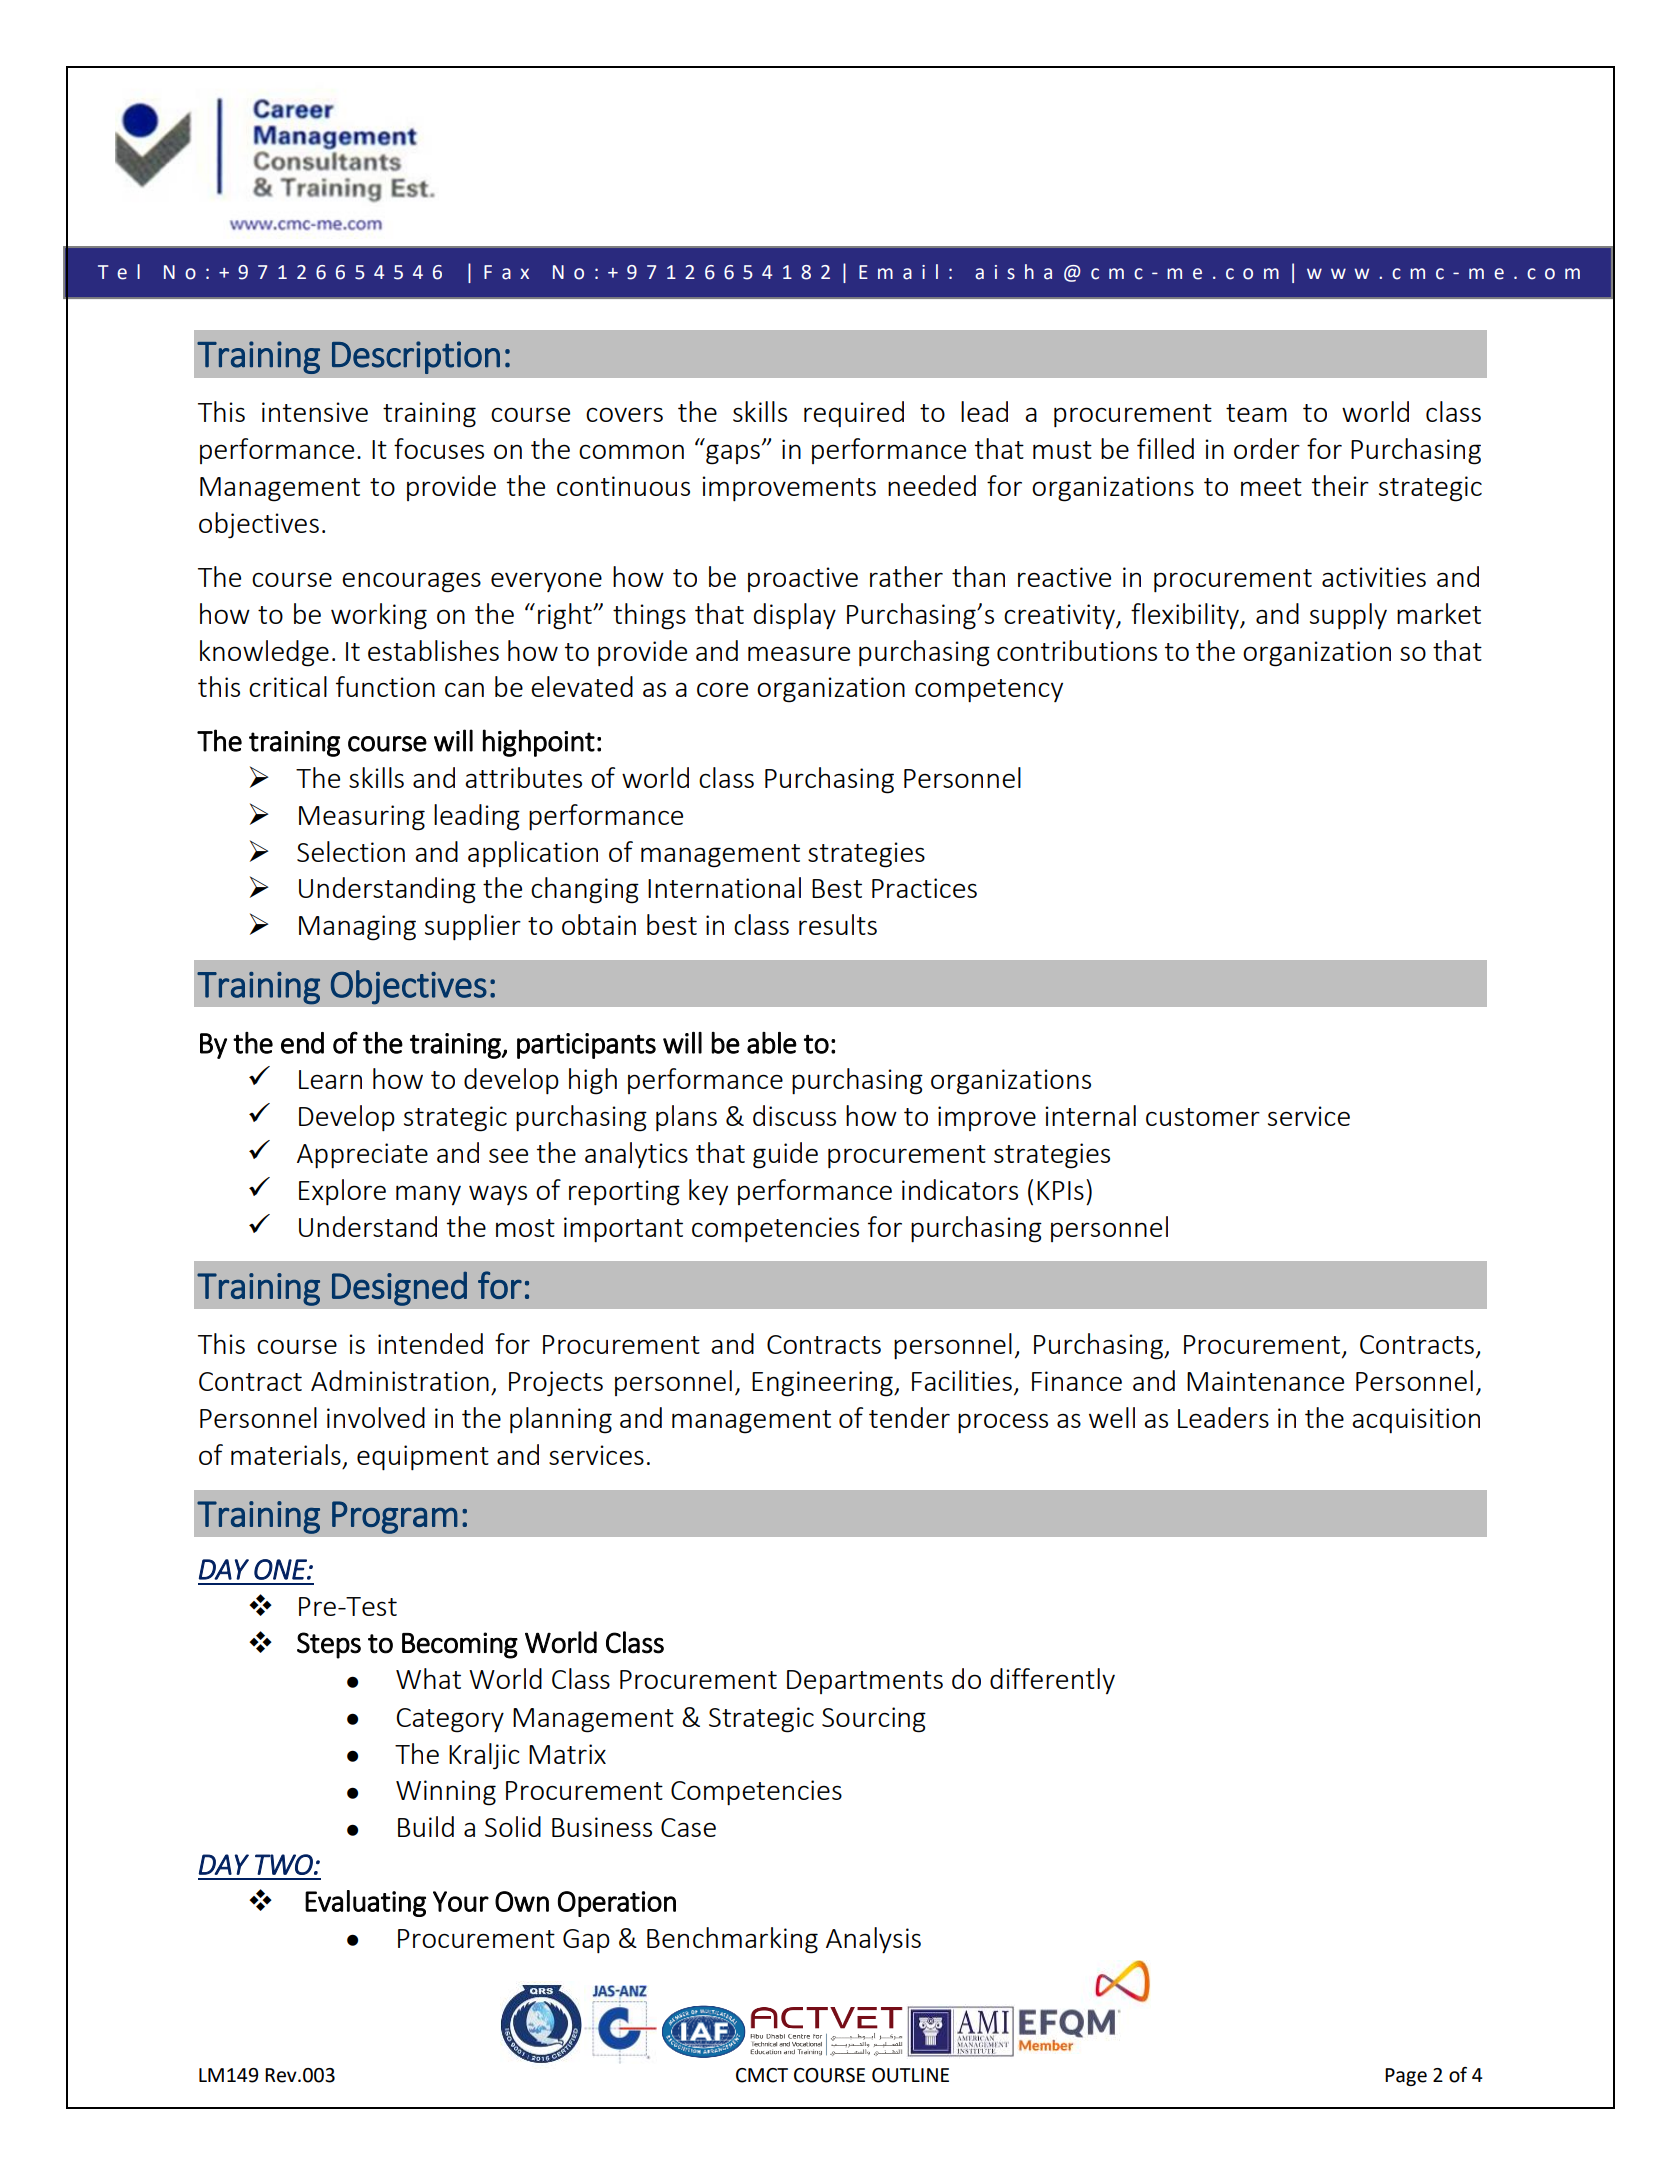 The height and width of the image is (2174, 1680). Describe the element at coordinates (1203, 1117) in the image. I see `customer` at that location.
